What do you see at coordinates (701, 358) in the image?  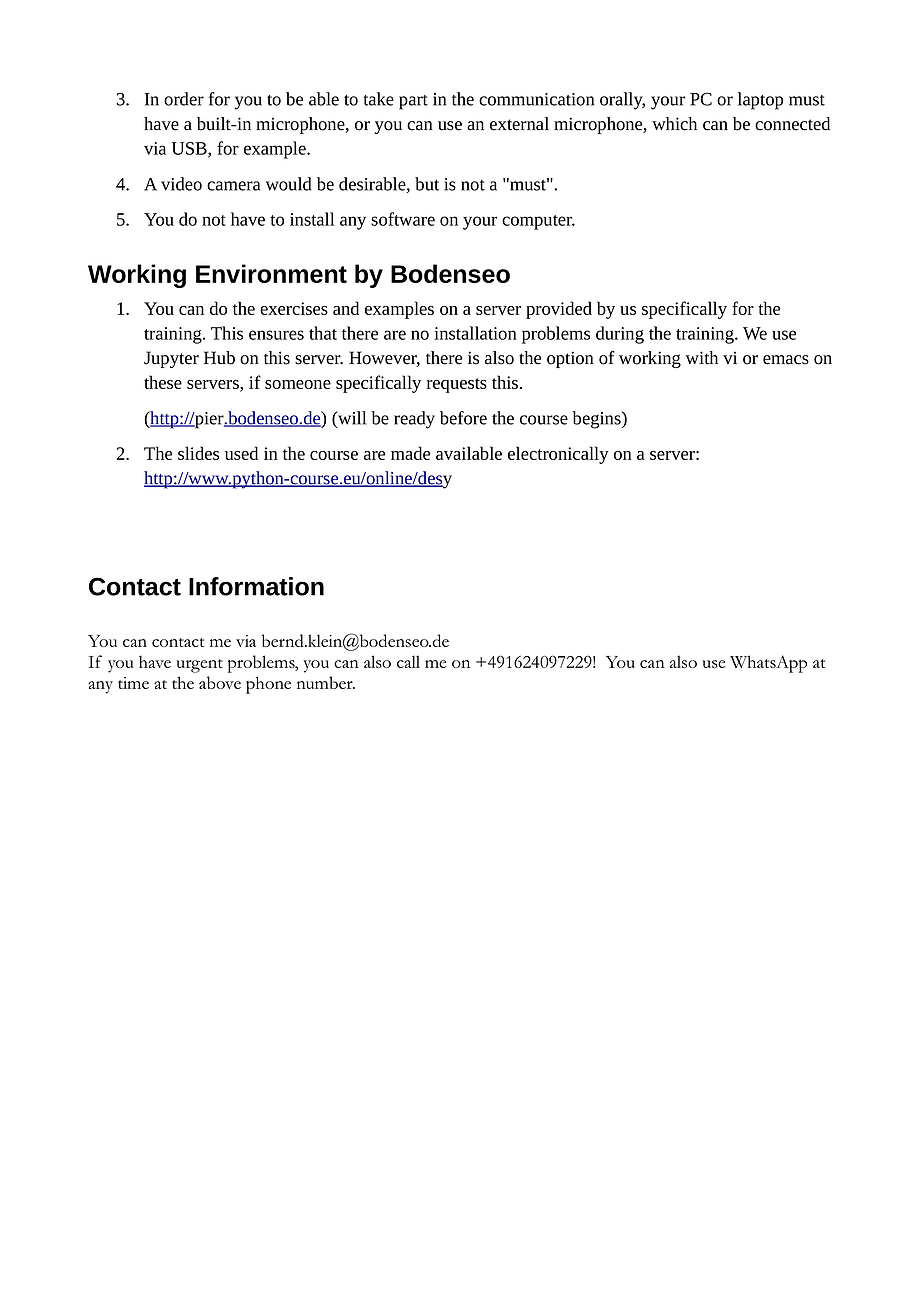 I see `with` at bounding box center [701, 358].
